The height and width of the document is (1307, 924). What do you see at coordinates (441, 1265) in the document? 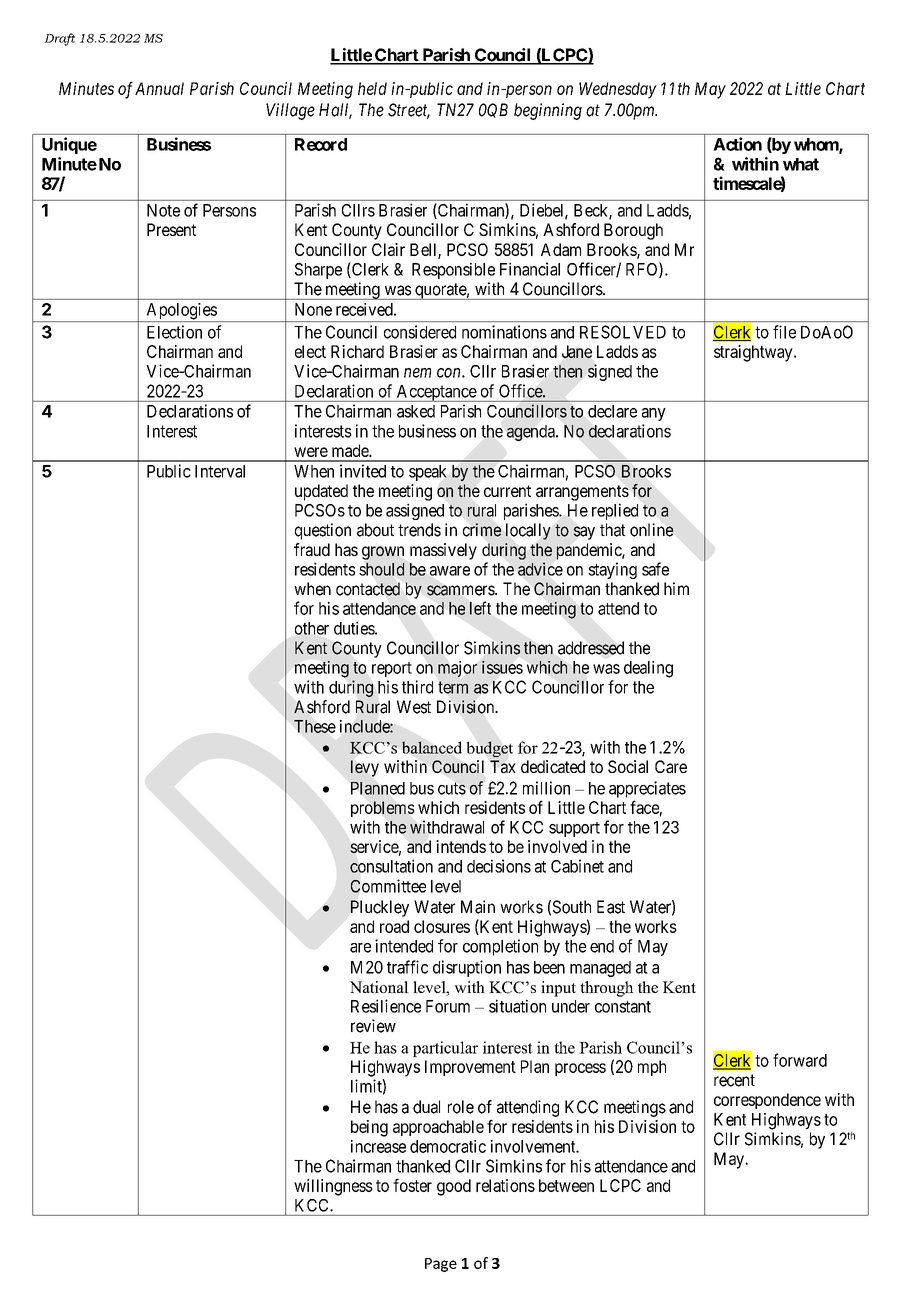
I see `Page` at bounding box center [441, 1265].
